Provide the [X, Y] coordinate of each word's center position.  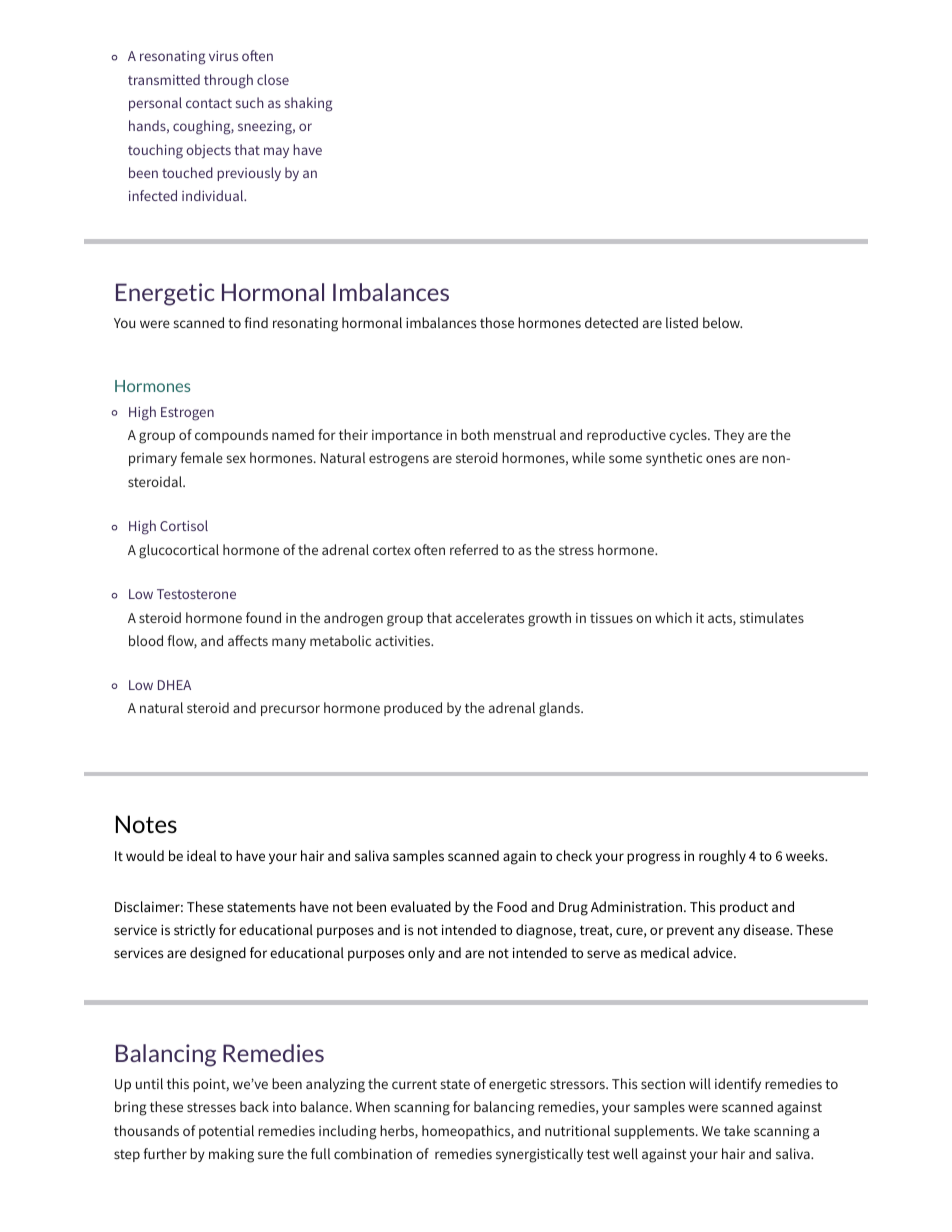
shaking [309, 104]
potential [226, 1132]
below [722, 322]
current [414, 1084]
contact [209, 103]
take [737, 1130]
